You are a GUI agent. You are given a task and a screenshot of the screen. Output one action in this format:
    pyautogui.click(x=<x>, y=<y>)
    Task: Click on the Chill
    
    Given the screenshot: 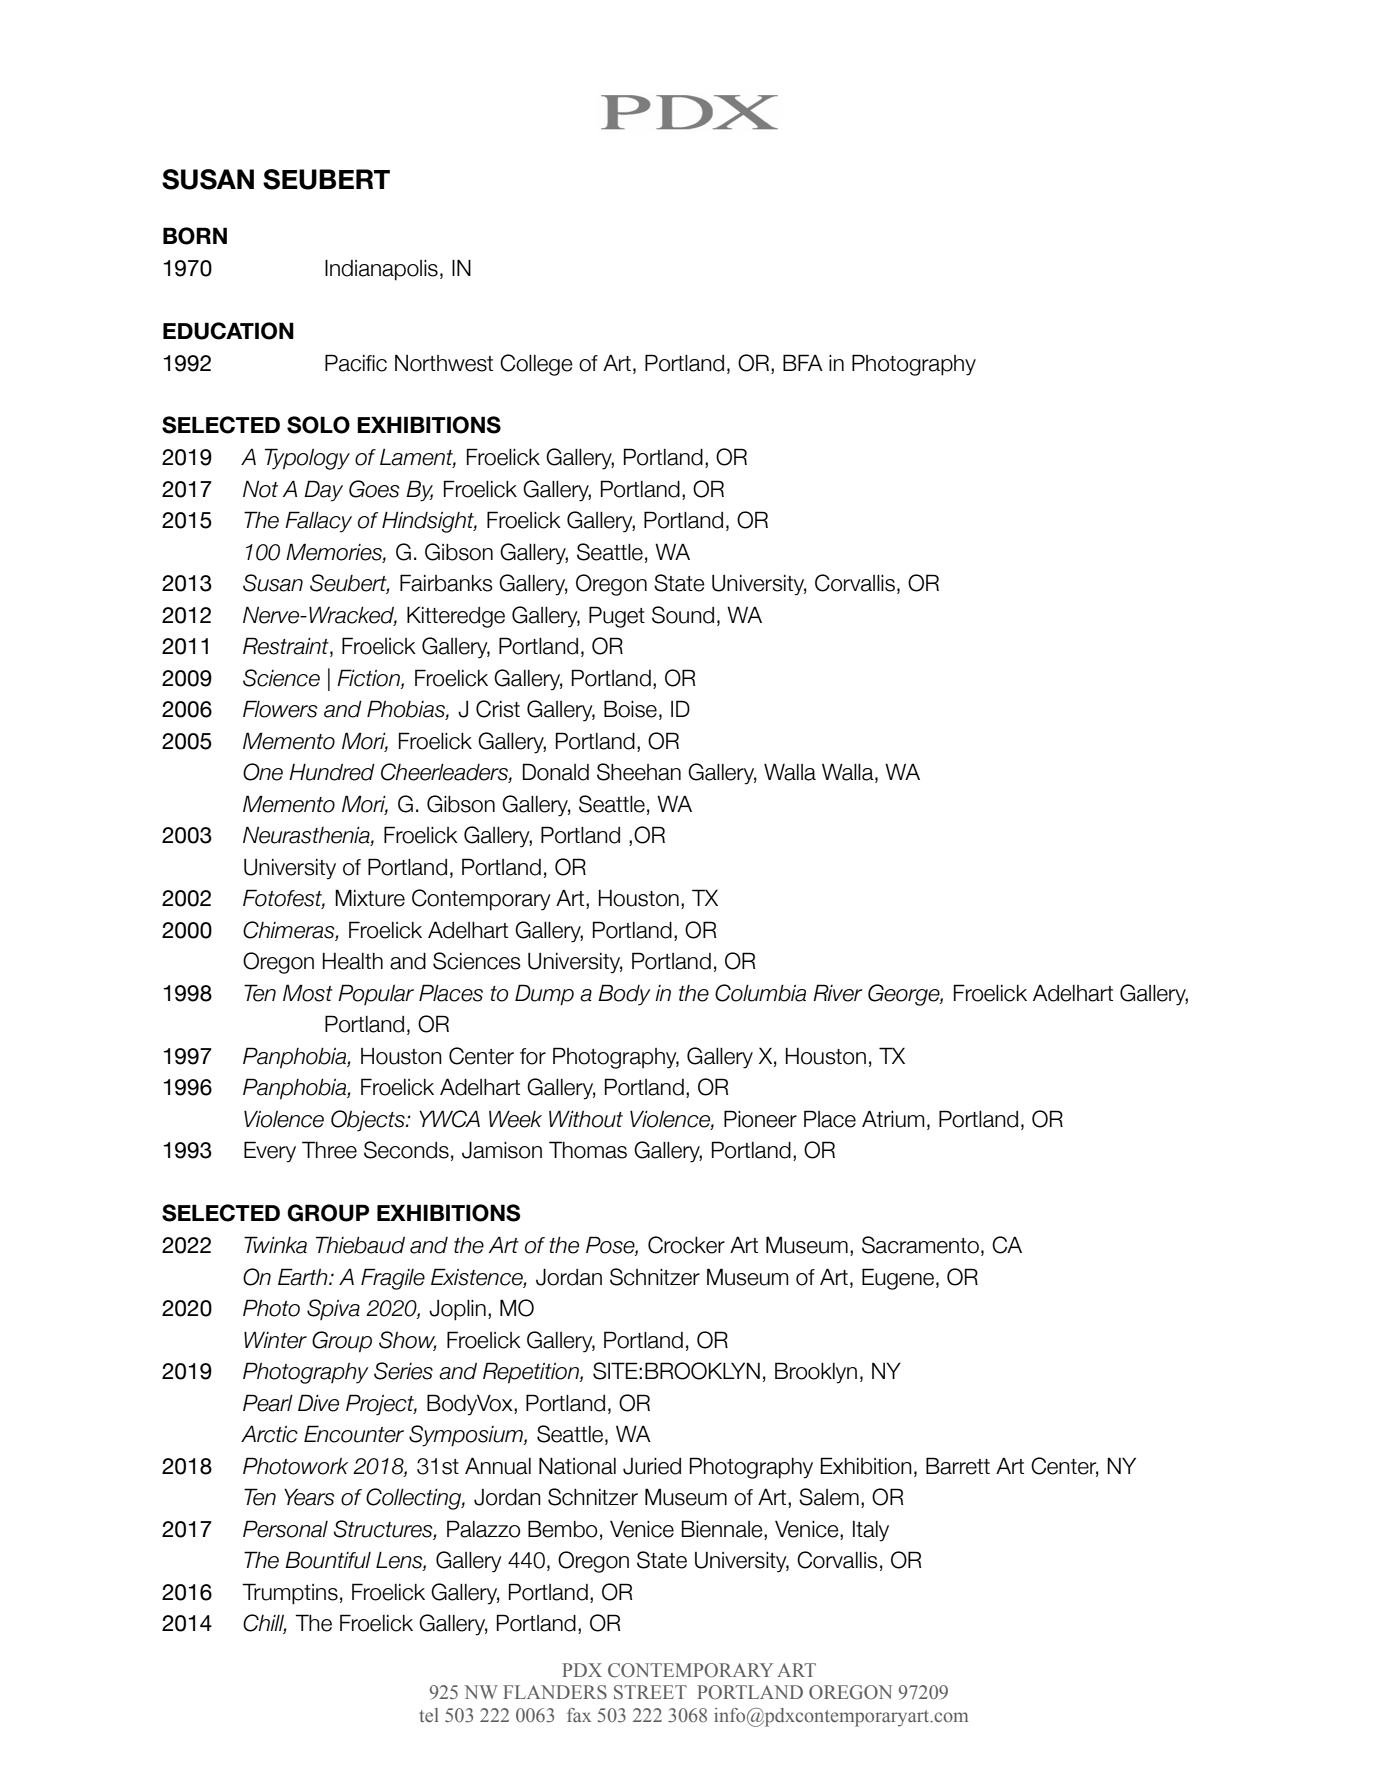 What is the action you would take?
    pyautogui.click(x=264, y=1624)
